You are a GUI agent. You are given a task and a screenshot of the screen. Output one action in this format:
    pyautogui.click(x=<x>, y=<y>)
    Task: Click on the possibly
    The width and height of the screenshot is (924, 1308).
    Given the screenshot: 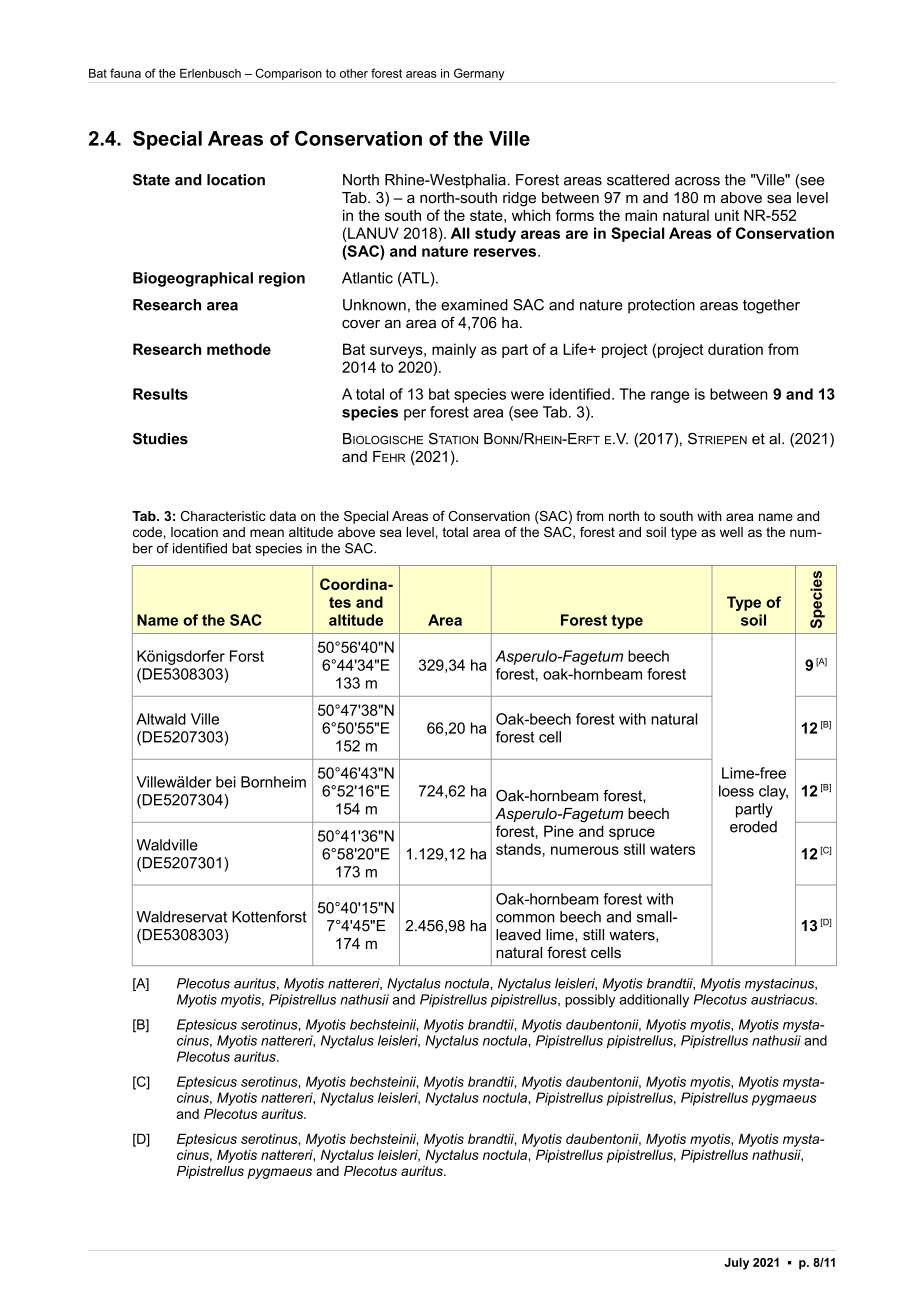 What is the action you would take?
    pyautogui.click(x=590, y=1001)
